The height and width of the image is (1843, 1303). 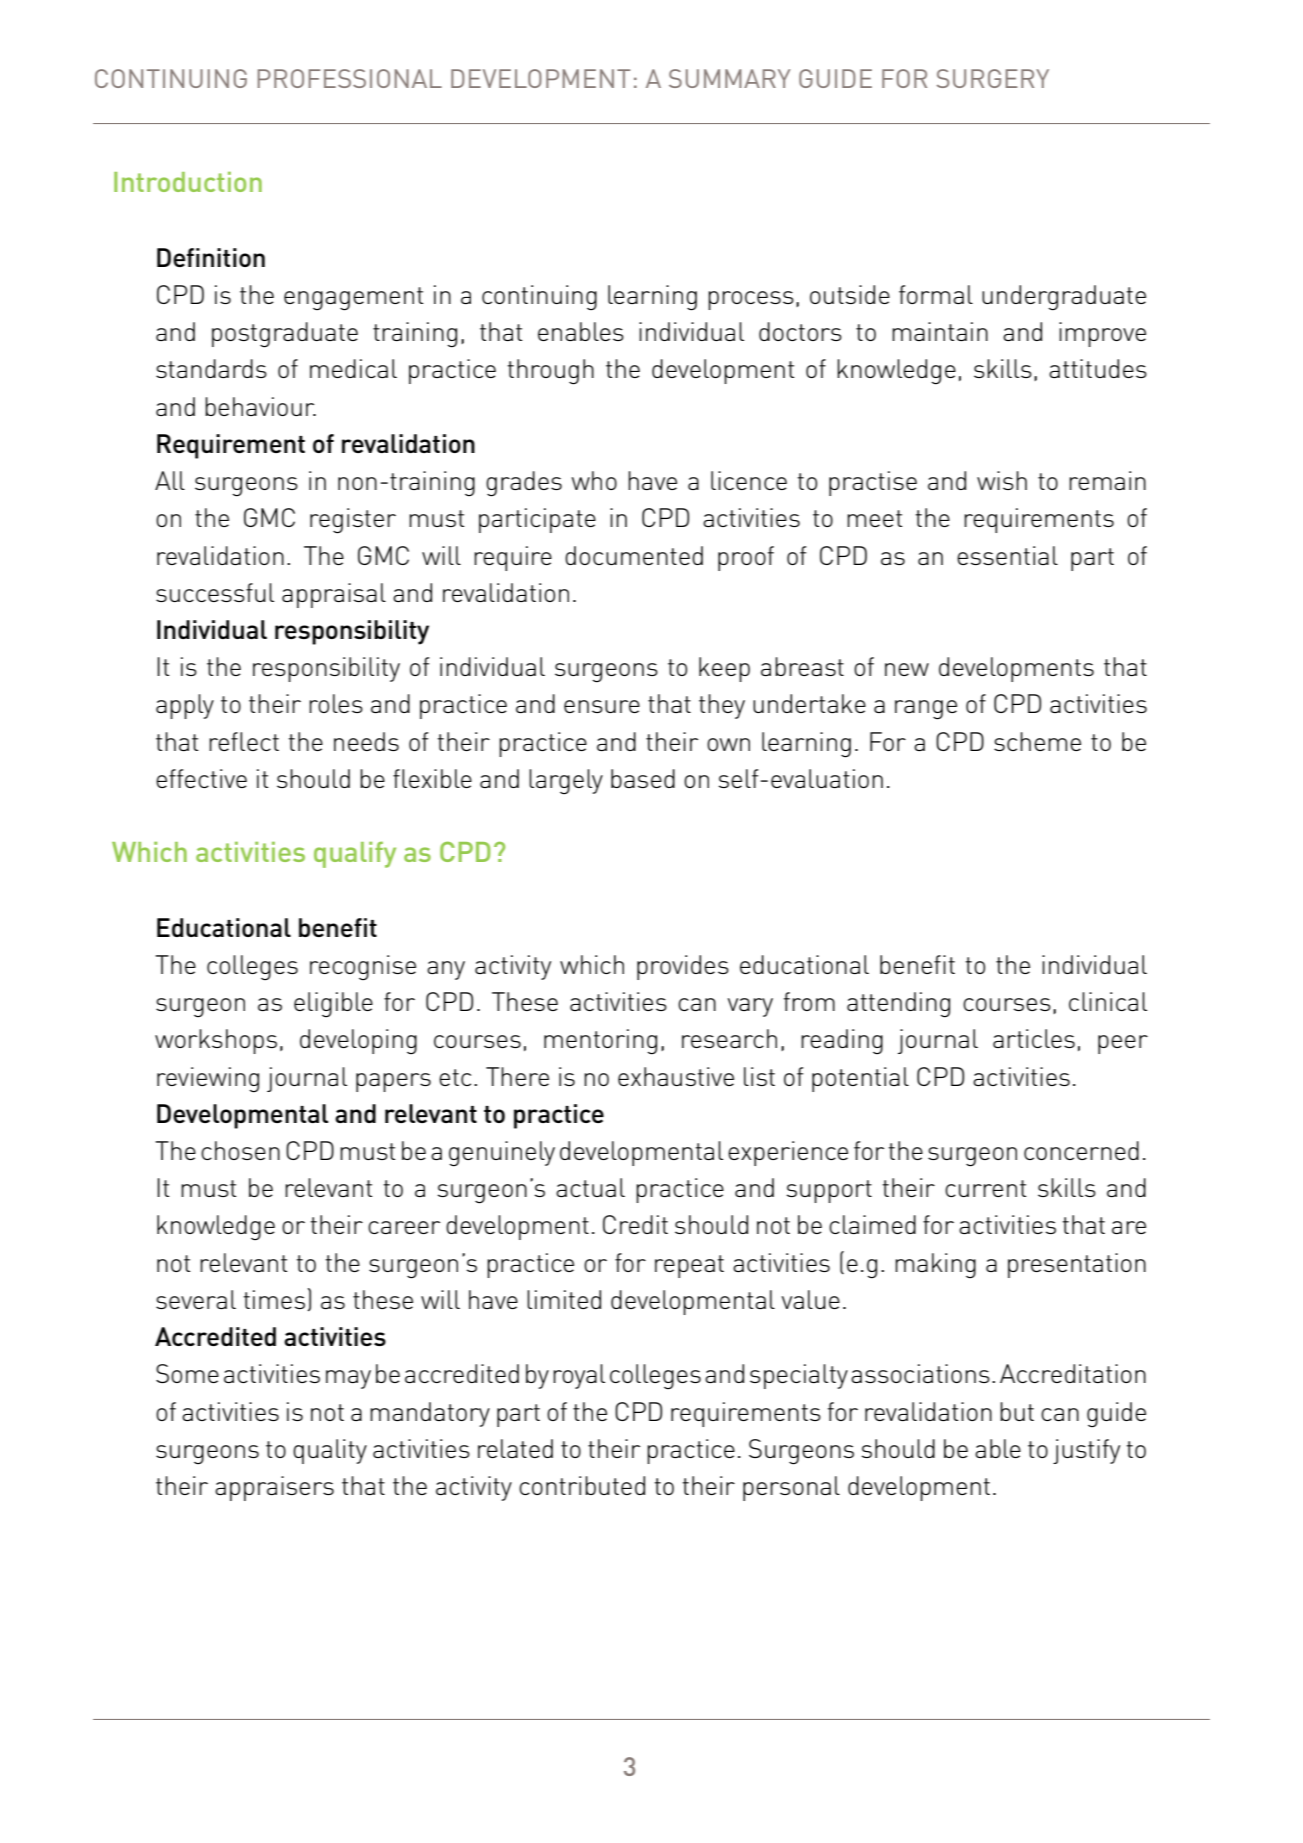 I want to click on contributed, so click(x=582, y=1485).
